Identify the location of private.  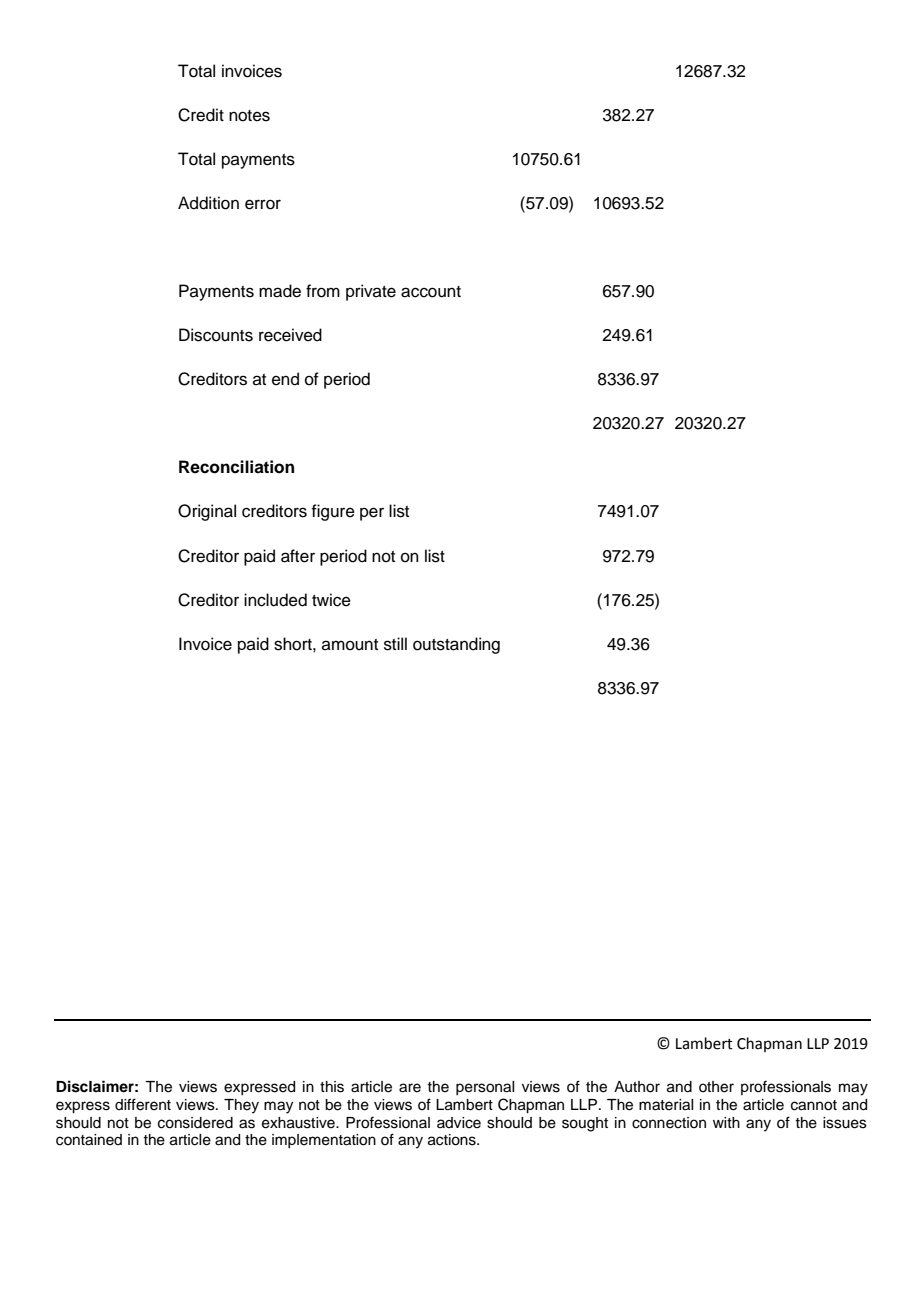
(371, 292).
